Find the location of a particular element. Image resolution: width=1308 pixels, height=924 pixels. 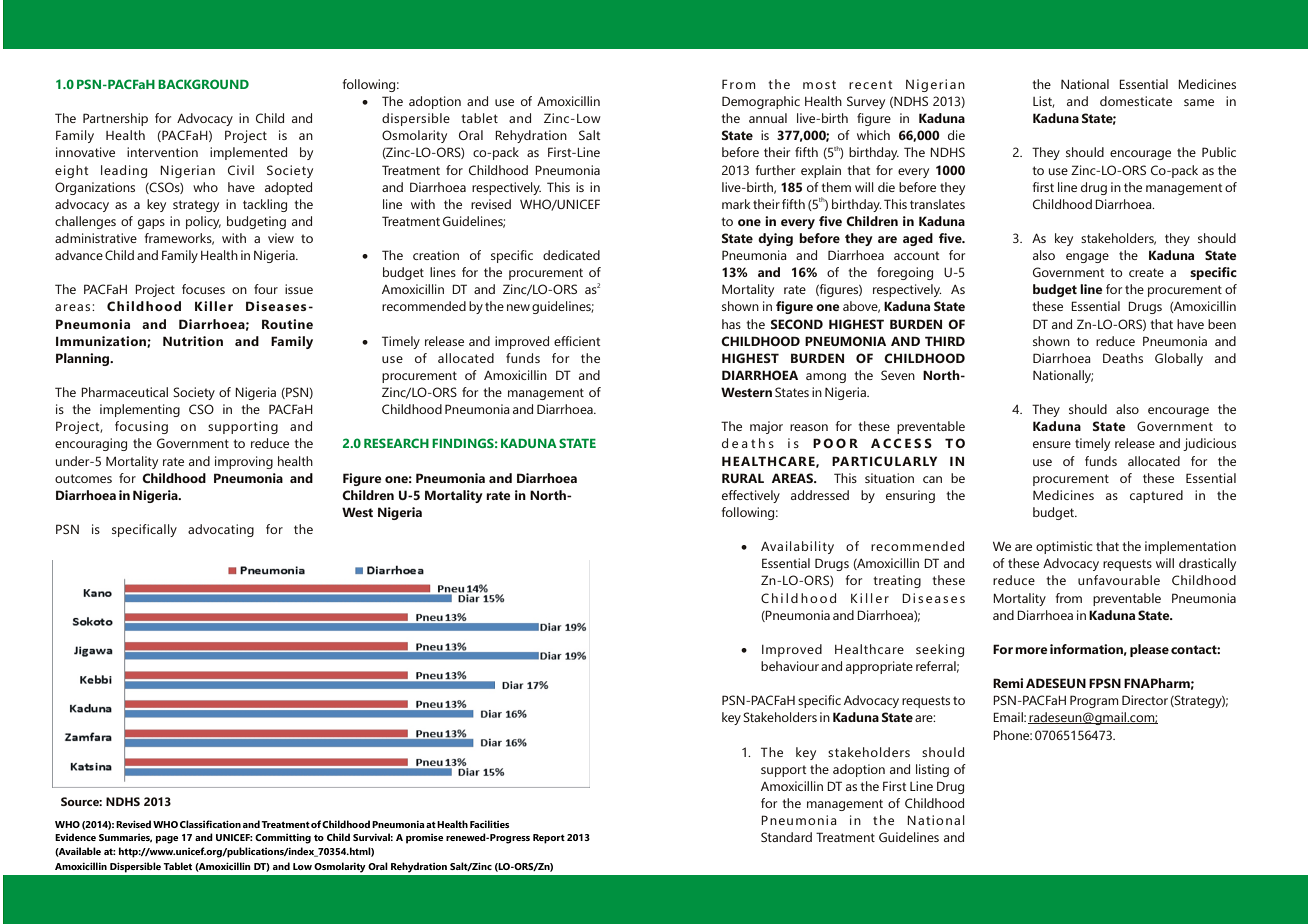

Nutrition is located at coordinates (193, 341).
